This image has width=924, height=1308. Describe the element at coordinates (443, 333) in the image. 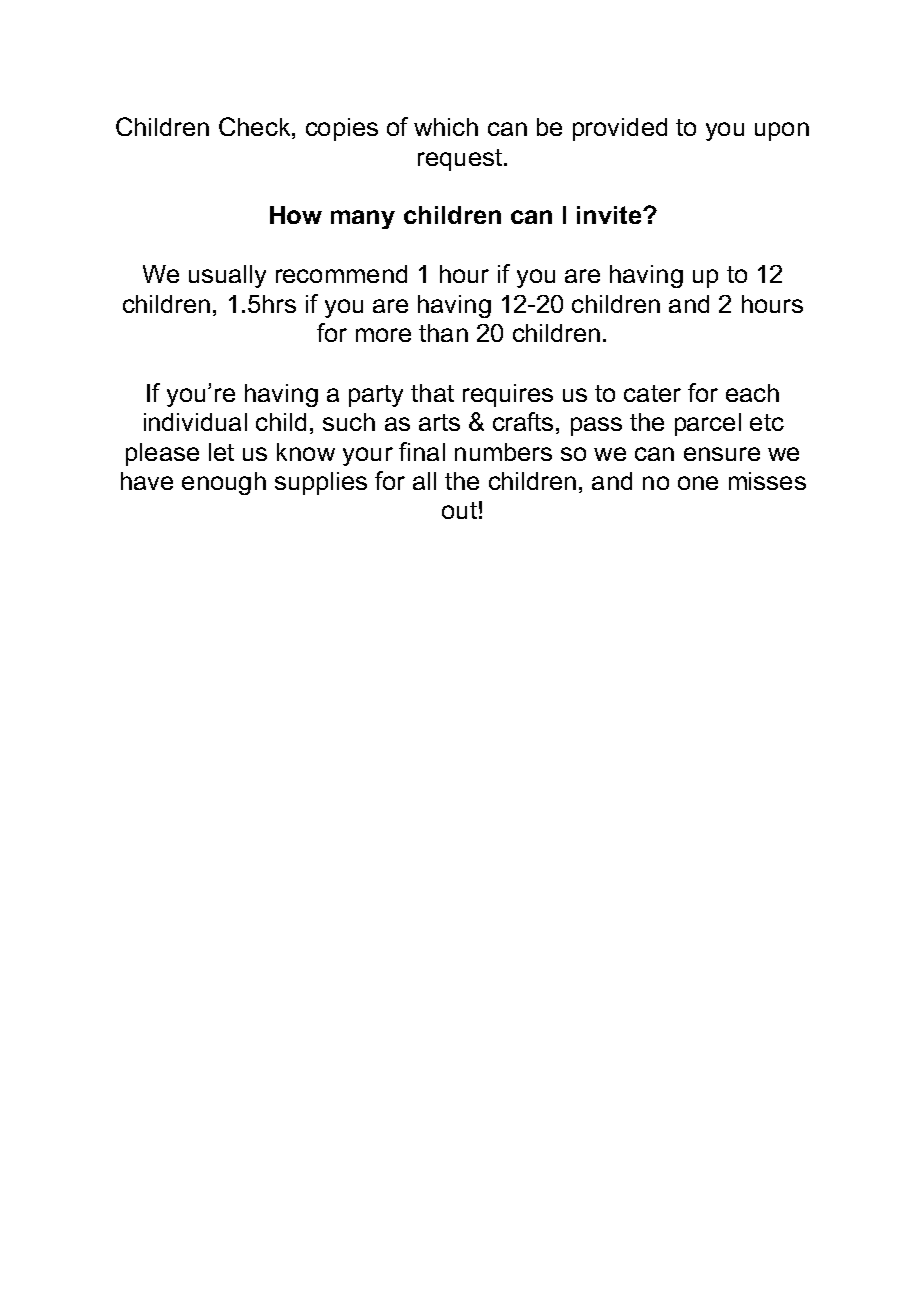

I see `than` at that location.
